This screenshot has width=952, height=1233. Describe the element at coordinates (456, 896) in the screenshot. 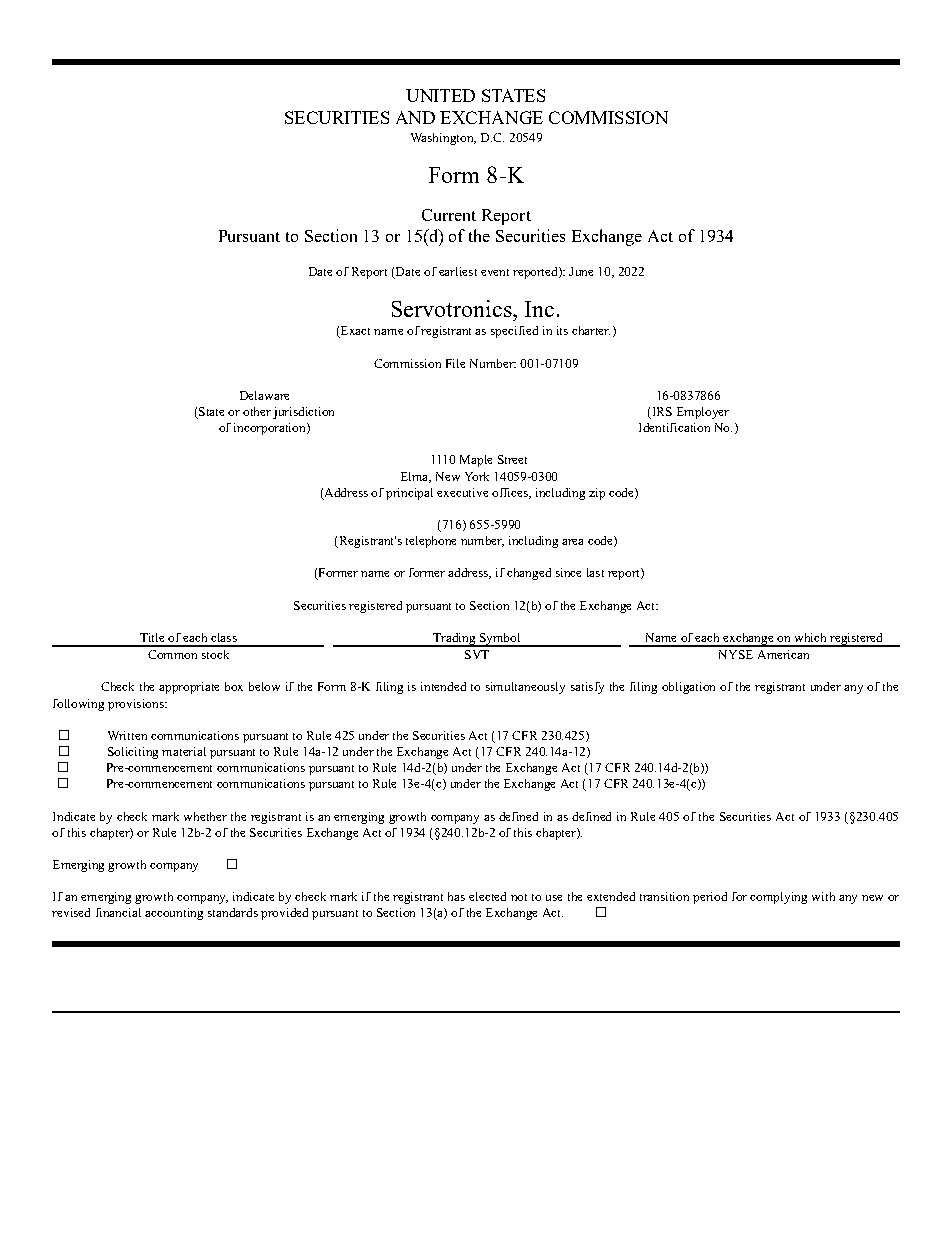

I see `has` at that location.
